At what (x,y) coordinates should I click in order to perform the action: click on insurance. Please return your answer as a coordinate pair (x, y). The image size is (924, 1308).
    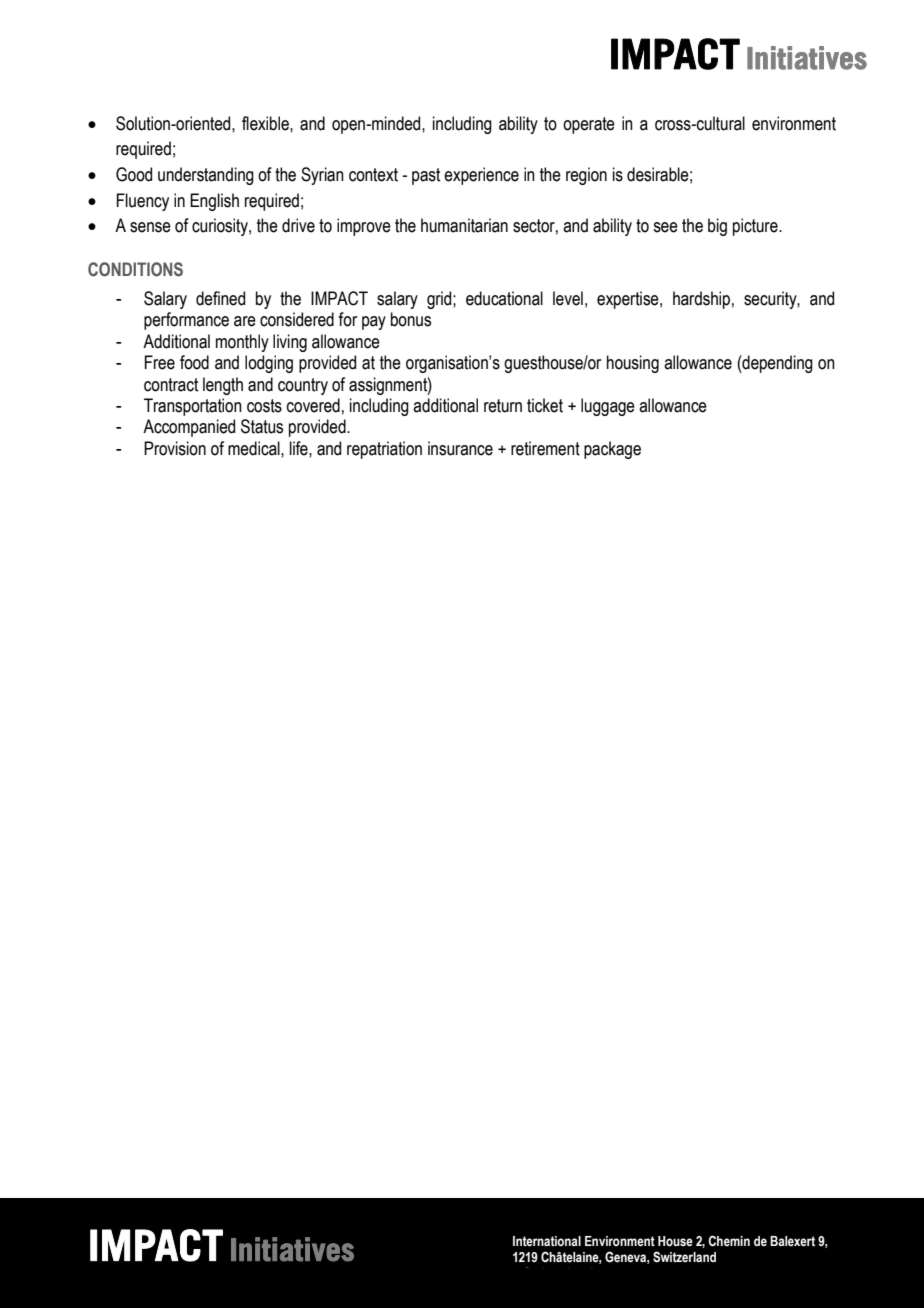
    Looking at the image, I should click on (460, 448).
